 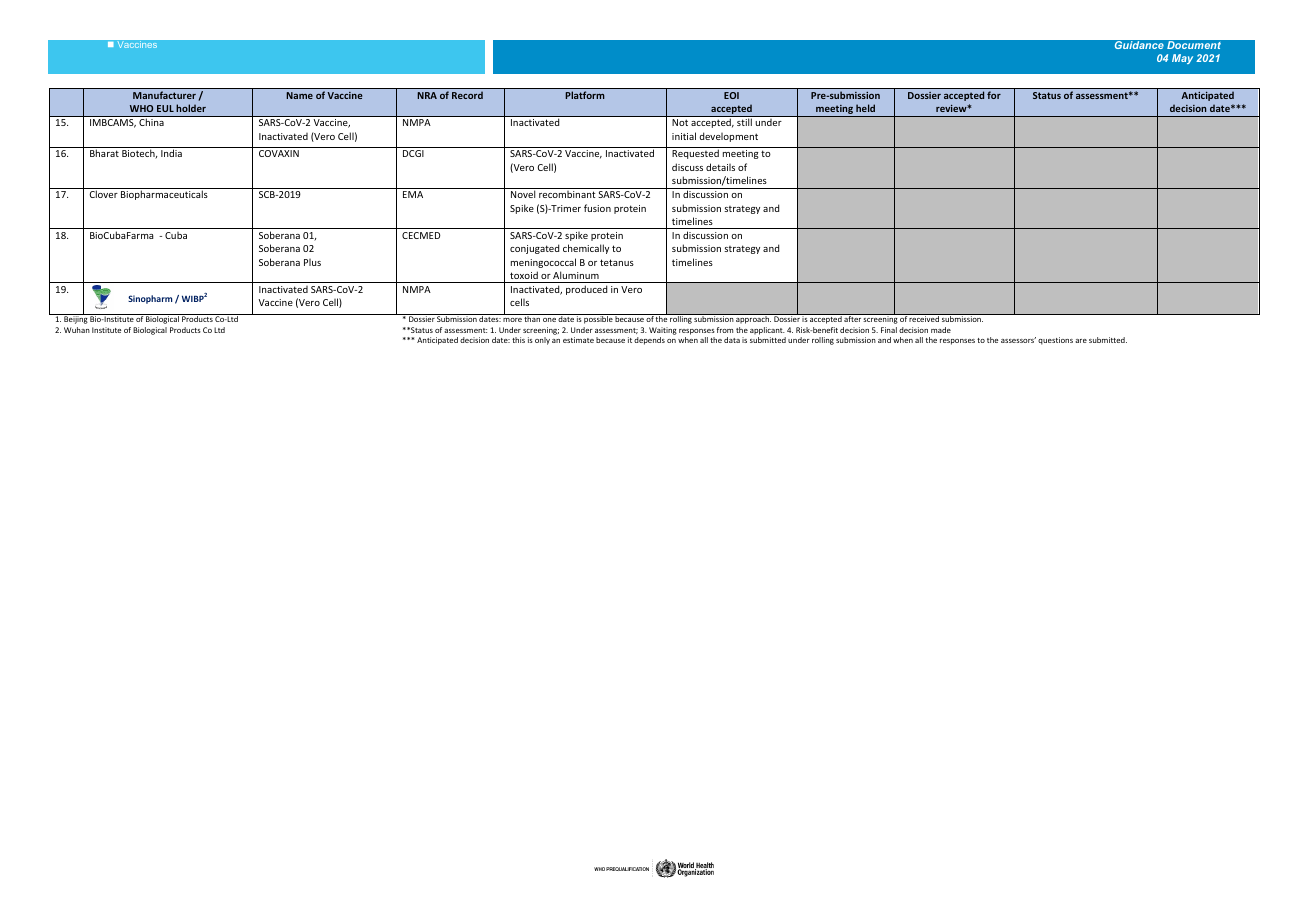 I want to click on Name, so click(x=299, y=95).
